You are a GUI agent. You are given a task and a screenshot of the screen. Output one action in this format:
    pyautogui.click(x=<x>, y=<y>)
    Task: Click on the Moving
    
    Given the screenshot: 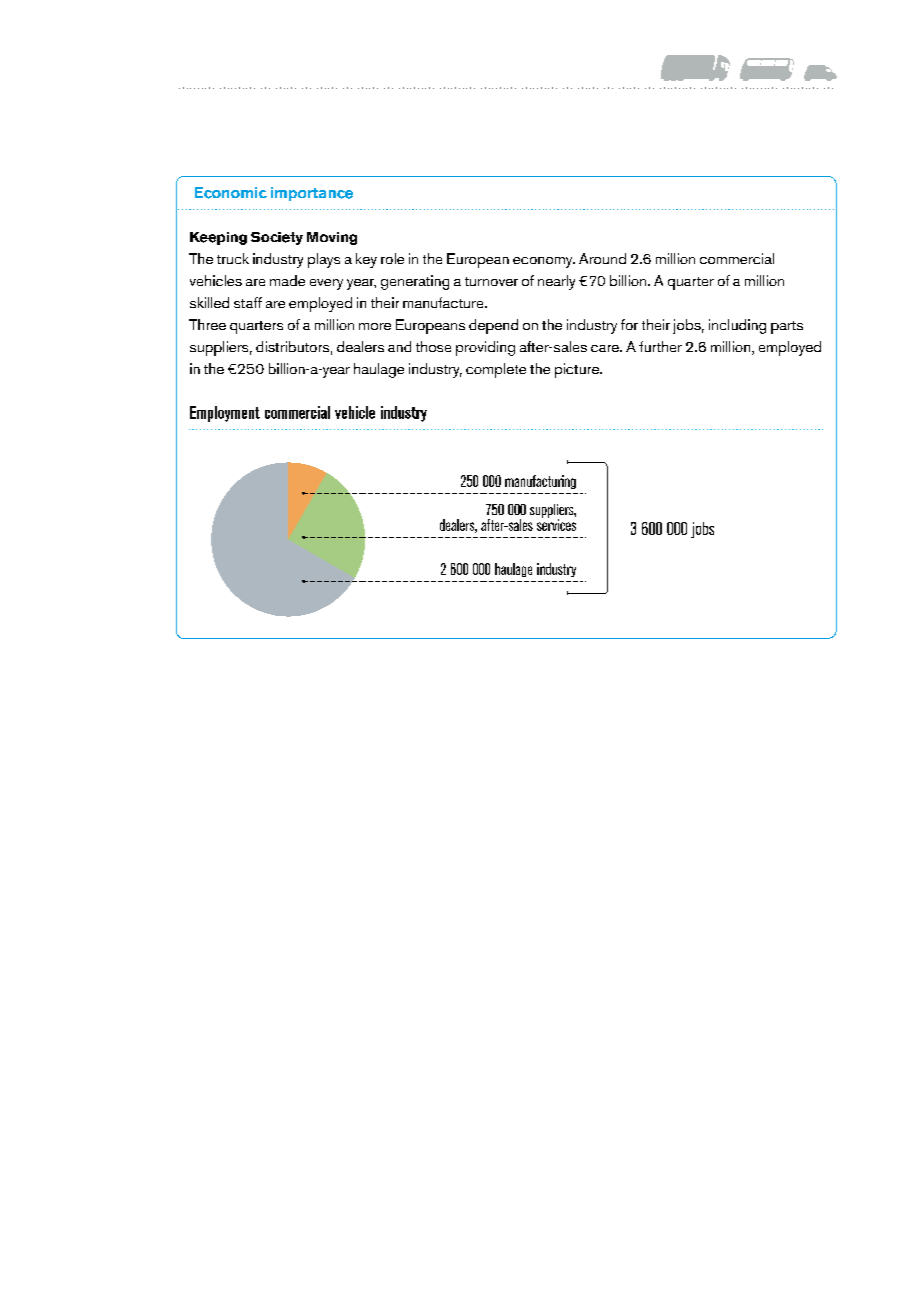 What is the action you would take?
    pyautogui.click(x=332, y=238)
